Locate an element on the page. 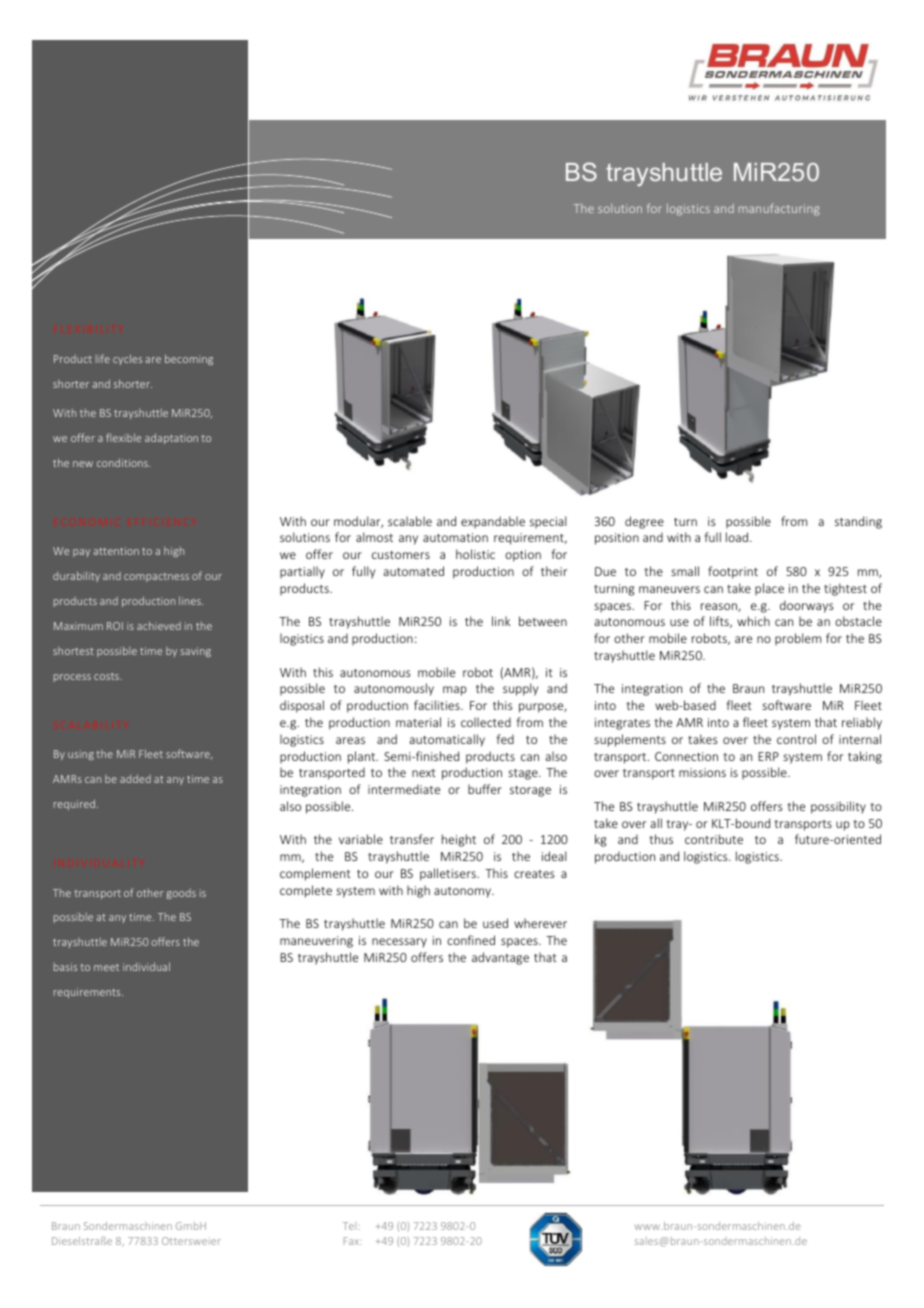 The width and height of the image is (924, 1308). standing is located at coordinates (858, 522).
